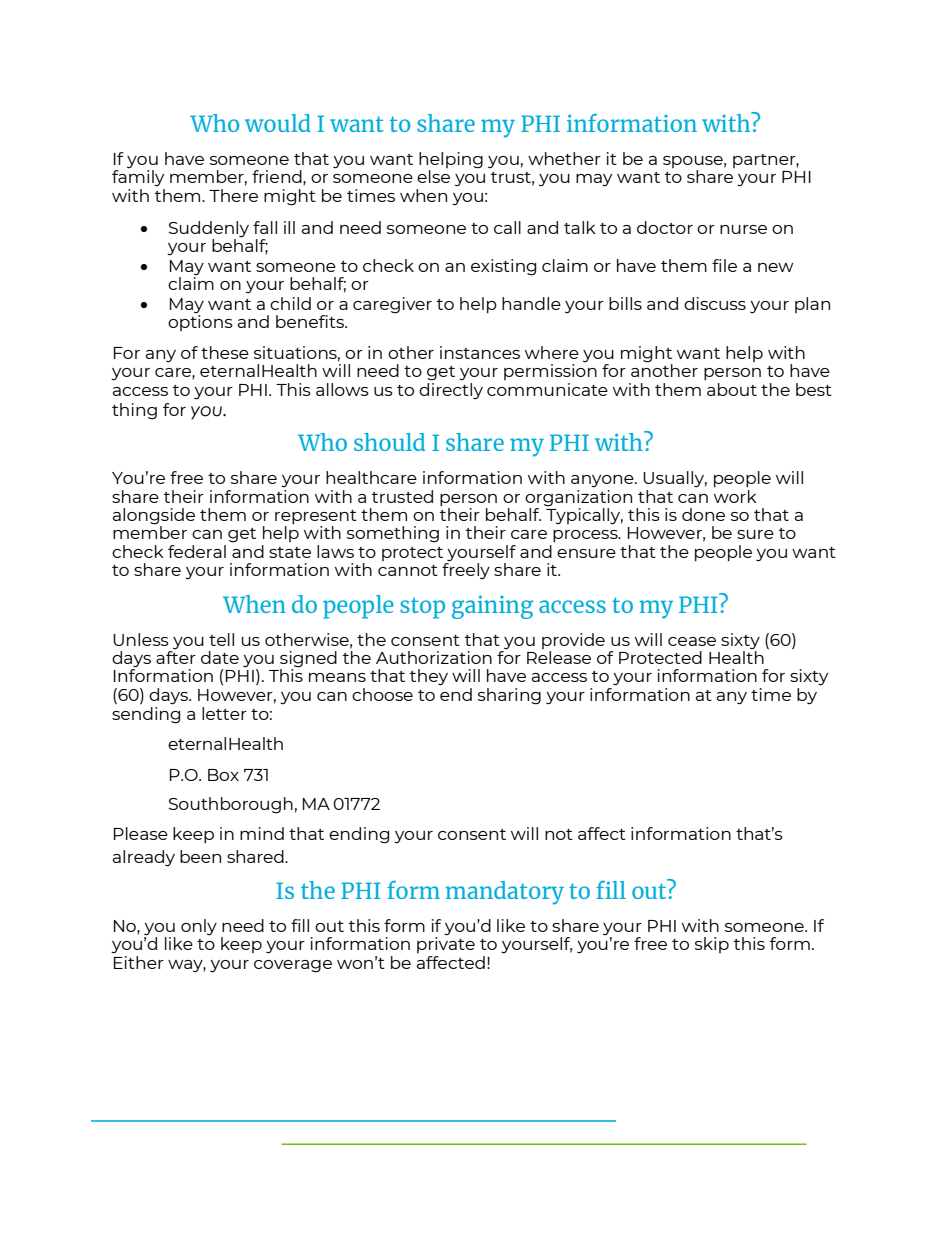 The image size is (952, 1233). I want to click on about, so click(732, 389).
